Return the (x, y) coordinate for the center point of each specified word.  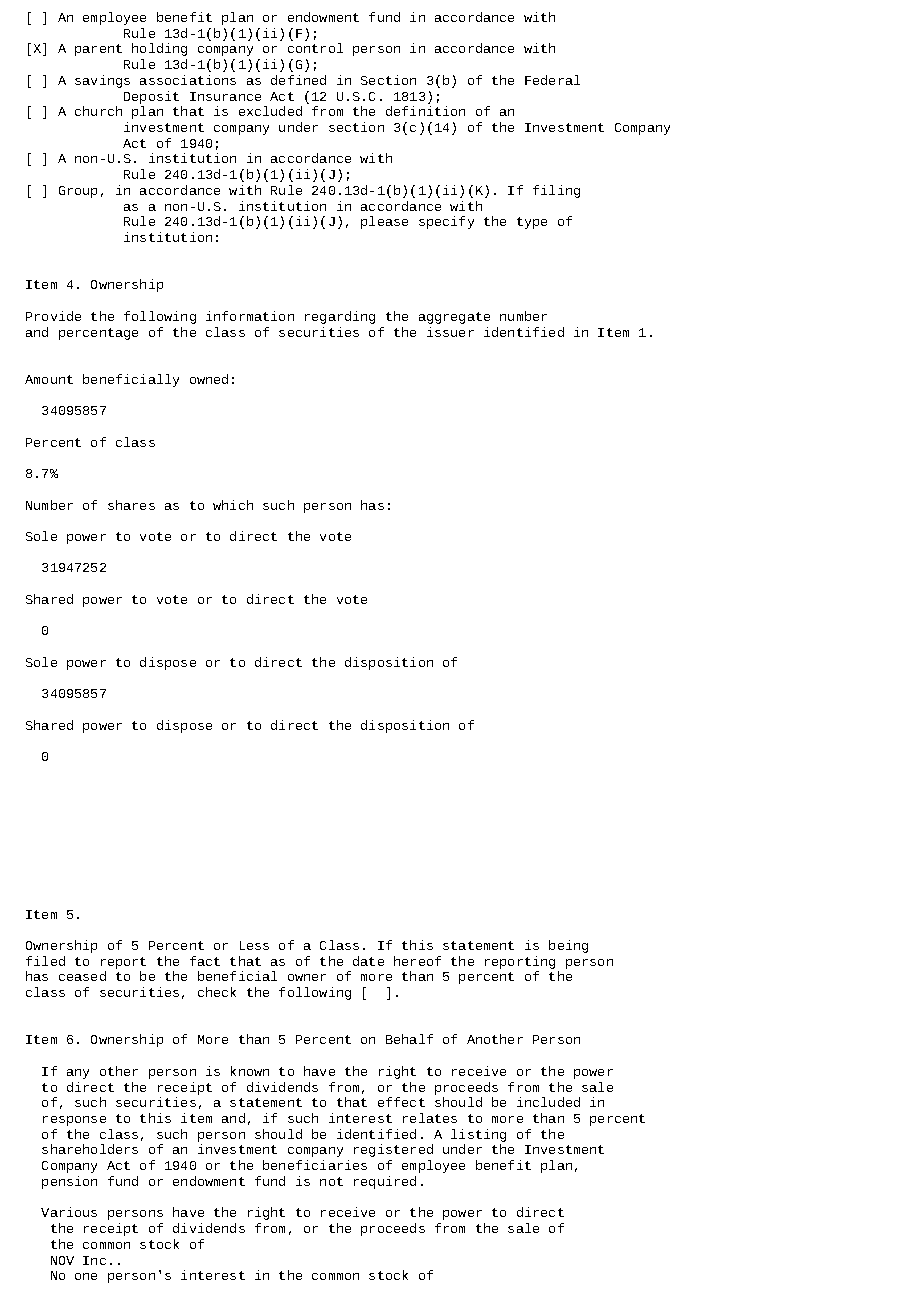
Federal (552, 80)
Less (254, 945)
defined (298, 80)
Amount (49, 379)
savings (102, 81)
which (233, 505)
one (86, 1276)
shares (131, 505)
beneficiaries (315, 1165)
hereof (417, 961)
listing (478, 1137)
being (568, 946)
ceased (82, 976)
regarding (340, 317)
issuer (450, 332)
